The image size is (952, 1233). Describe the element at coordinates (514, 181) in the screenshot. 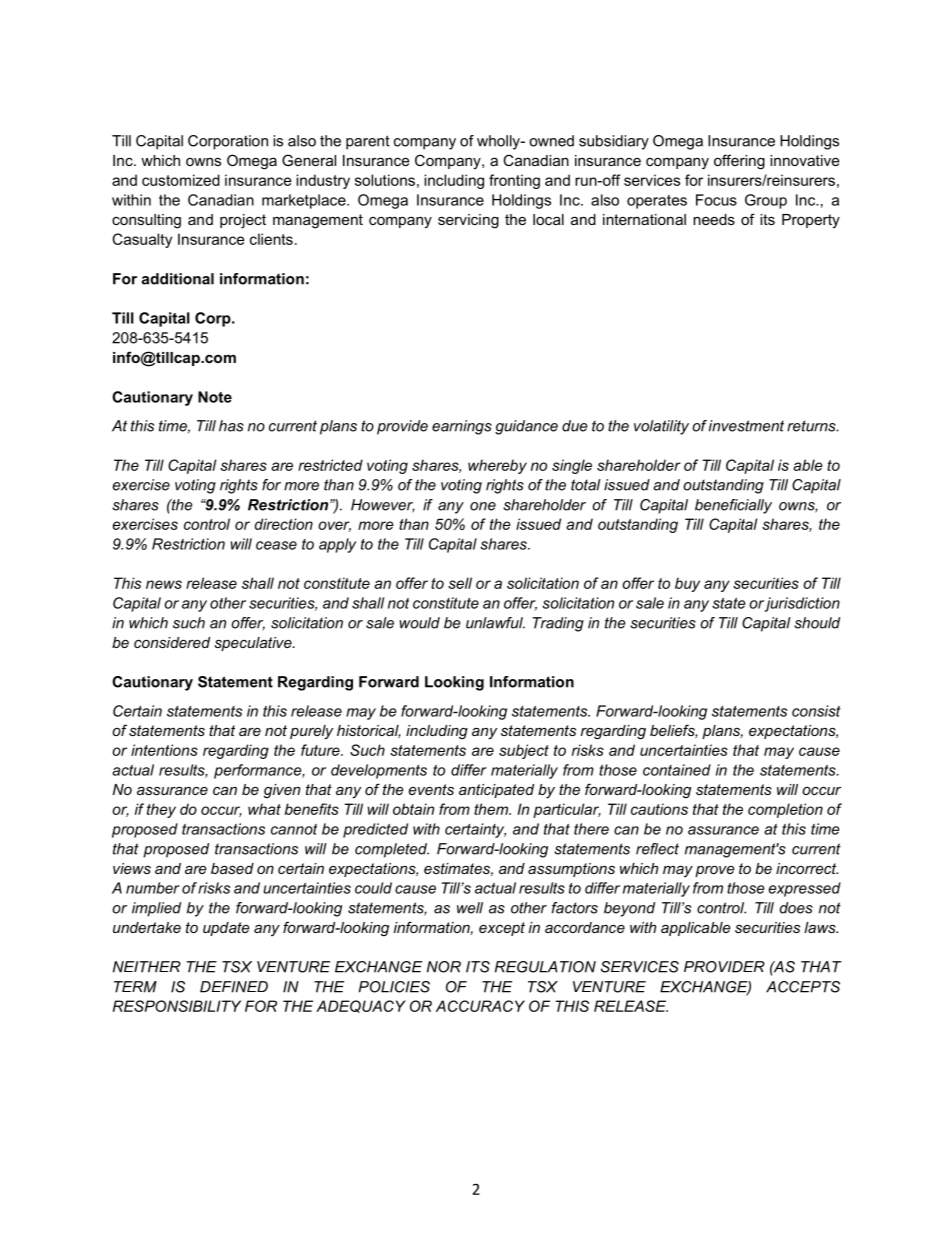

I see `fronting` at that location.
